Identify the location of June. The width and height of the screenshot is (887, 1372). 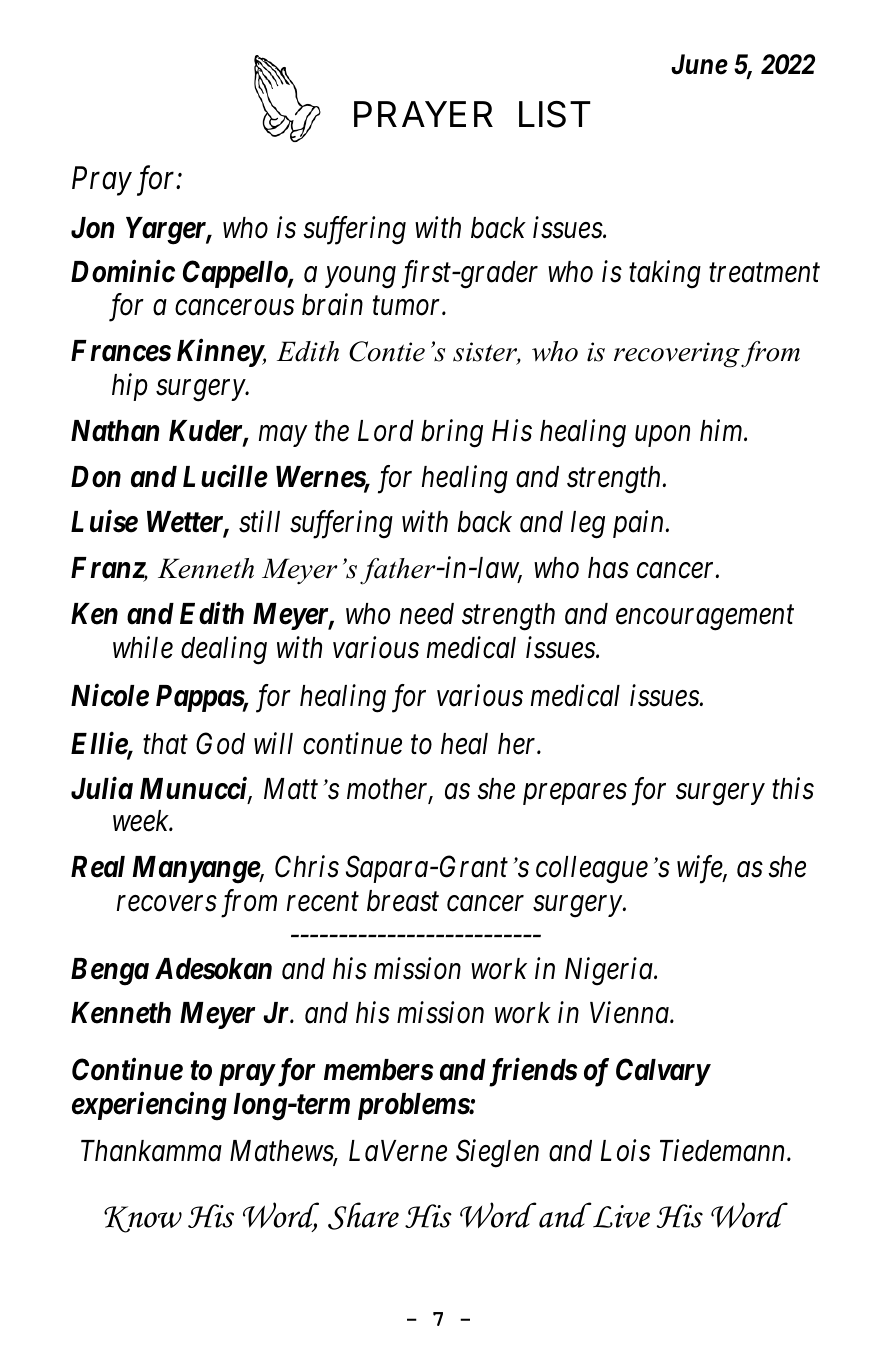
(699, 64).
